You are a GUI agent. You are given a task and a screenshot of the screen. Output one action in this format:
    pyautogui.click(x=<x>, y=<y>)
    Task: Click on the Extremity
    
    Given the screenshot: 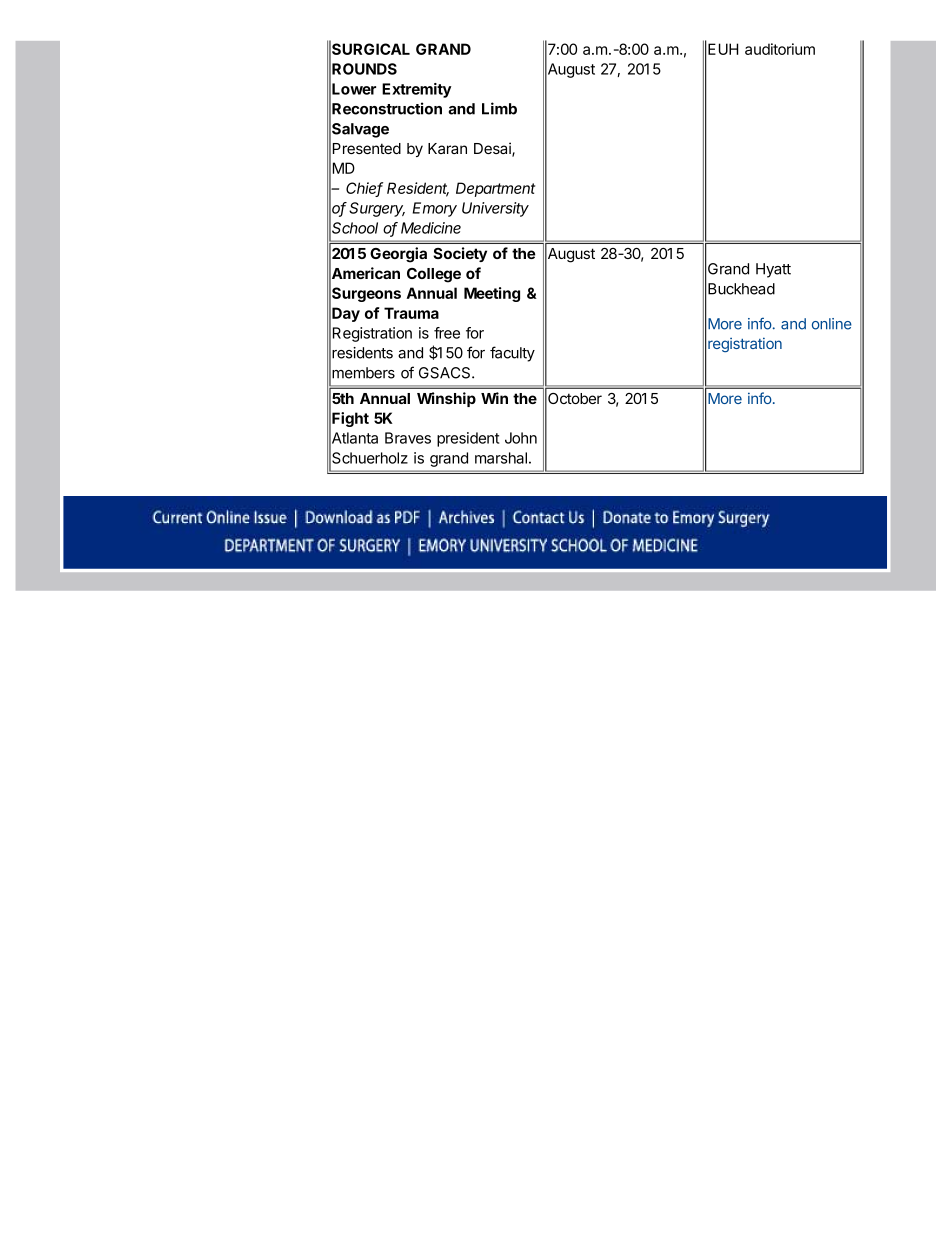 What is the action you would take?
    pyautogui.click(x=416, y=90)
